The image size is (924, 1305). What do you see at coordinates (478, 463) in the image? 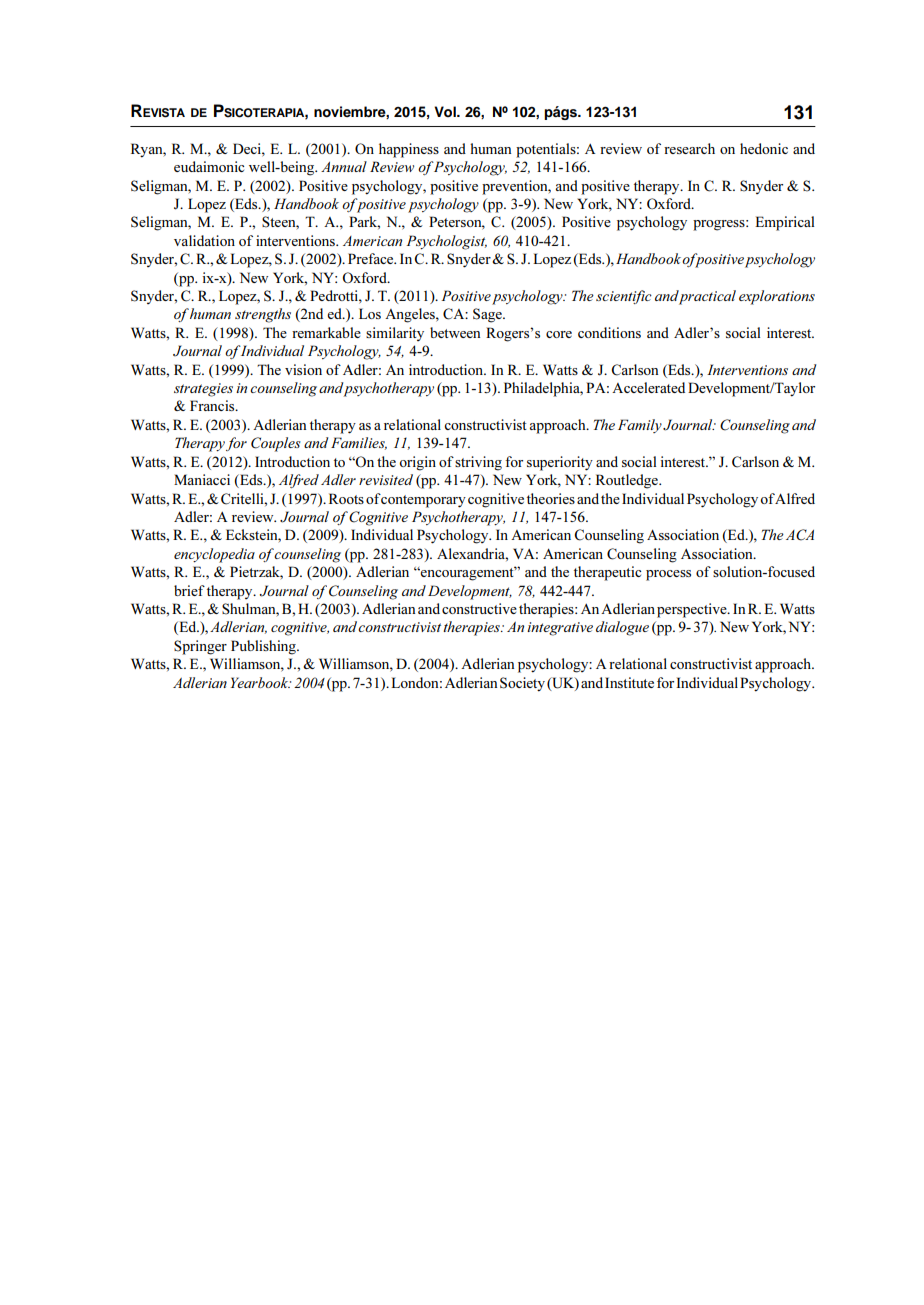
I see `striving` at bounding box center [478, 463].
